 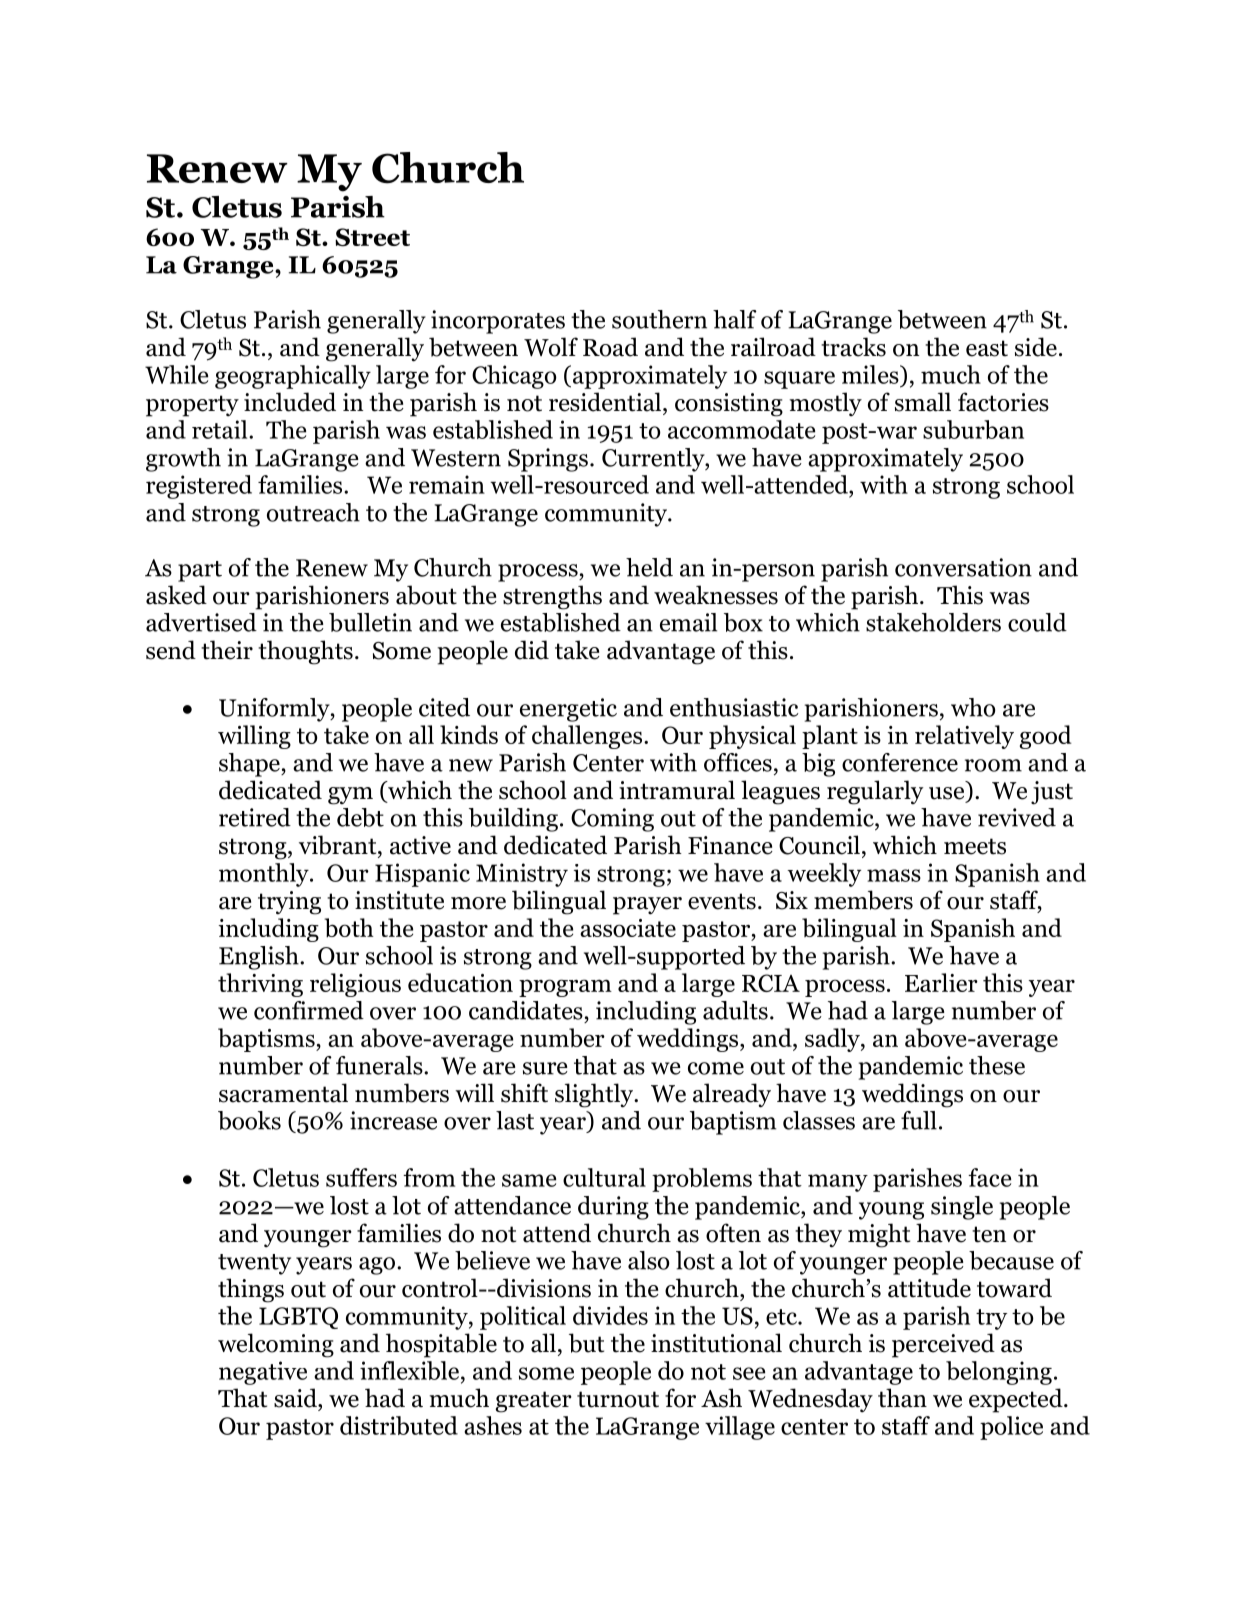 I want to click on east, so click(x=987, y=348).
